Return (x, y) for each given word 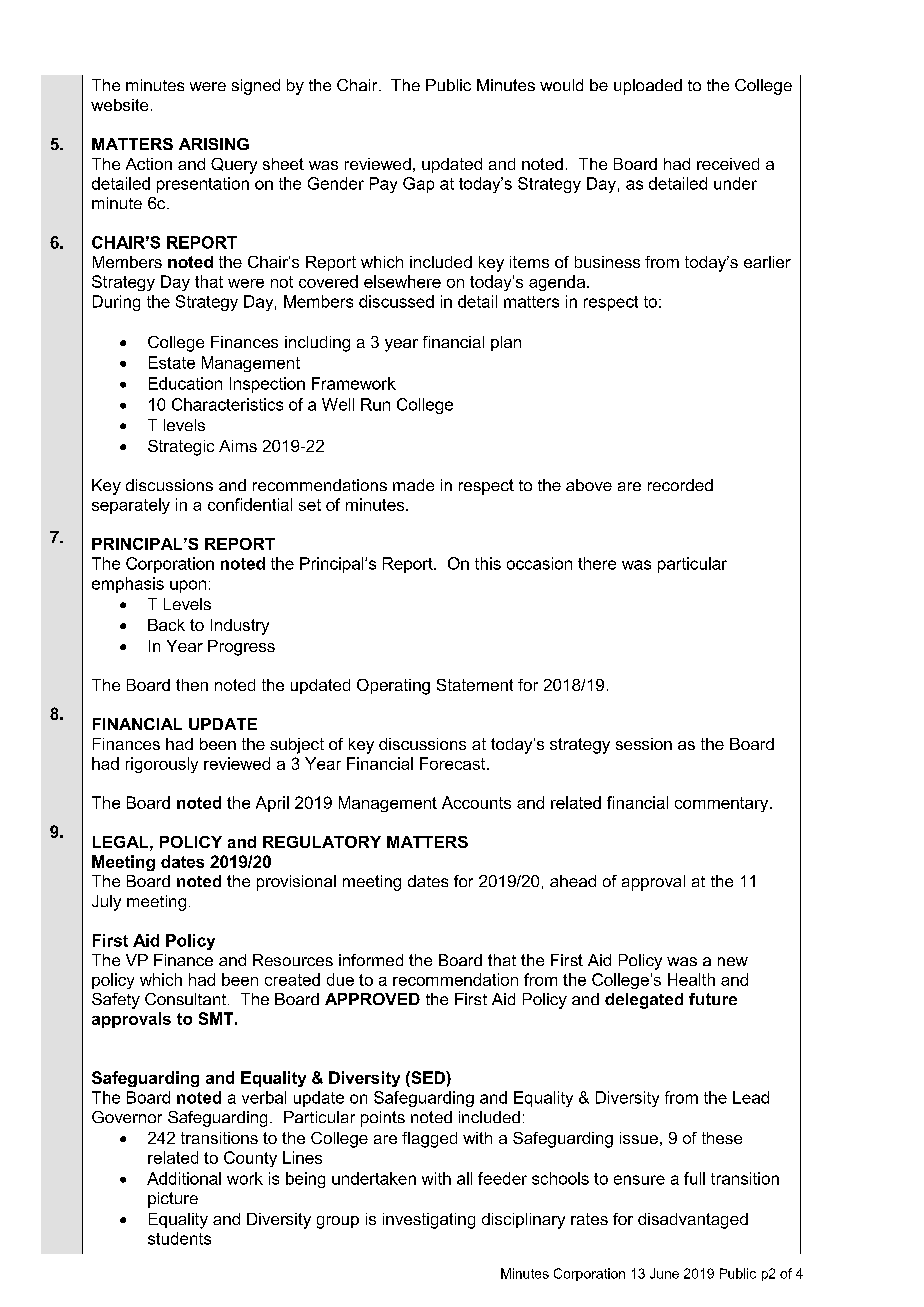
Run (375, 404)
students (179, 1238)
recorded (680, 485)
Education (185, 383)
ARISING (214, 144)
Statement (475, 685)
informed (371, 960)
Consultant (185, 999)
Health (691, 979)
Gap (418, 185)
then (192, 685)
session (644, 744)
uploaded (648, 87)
